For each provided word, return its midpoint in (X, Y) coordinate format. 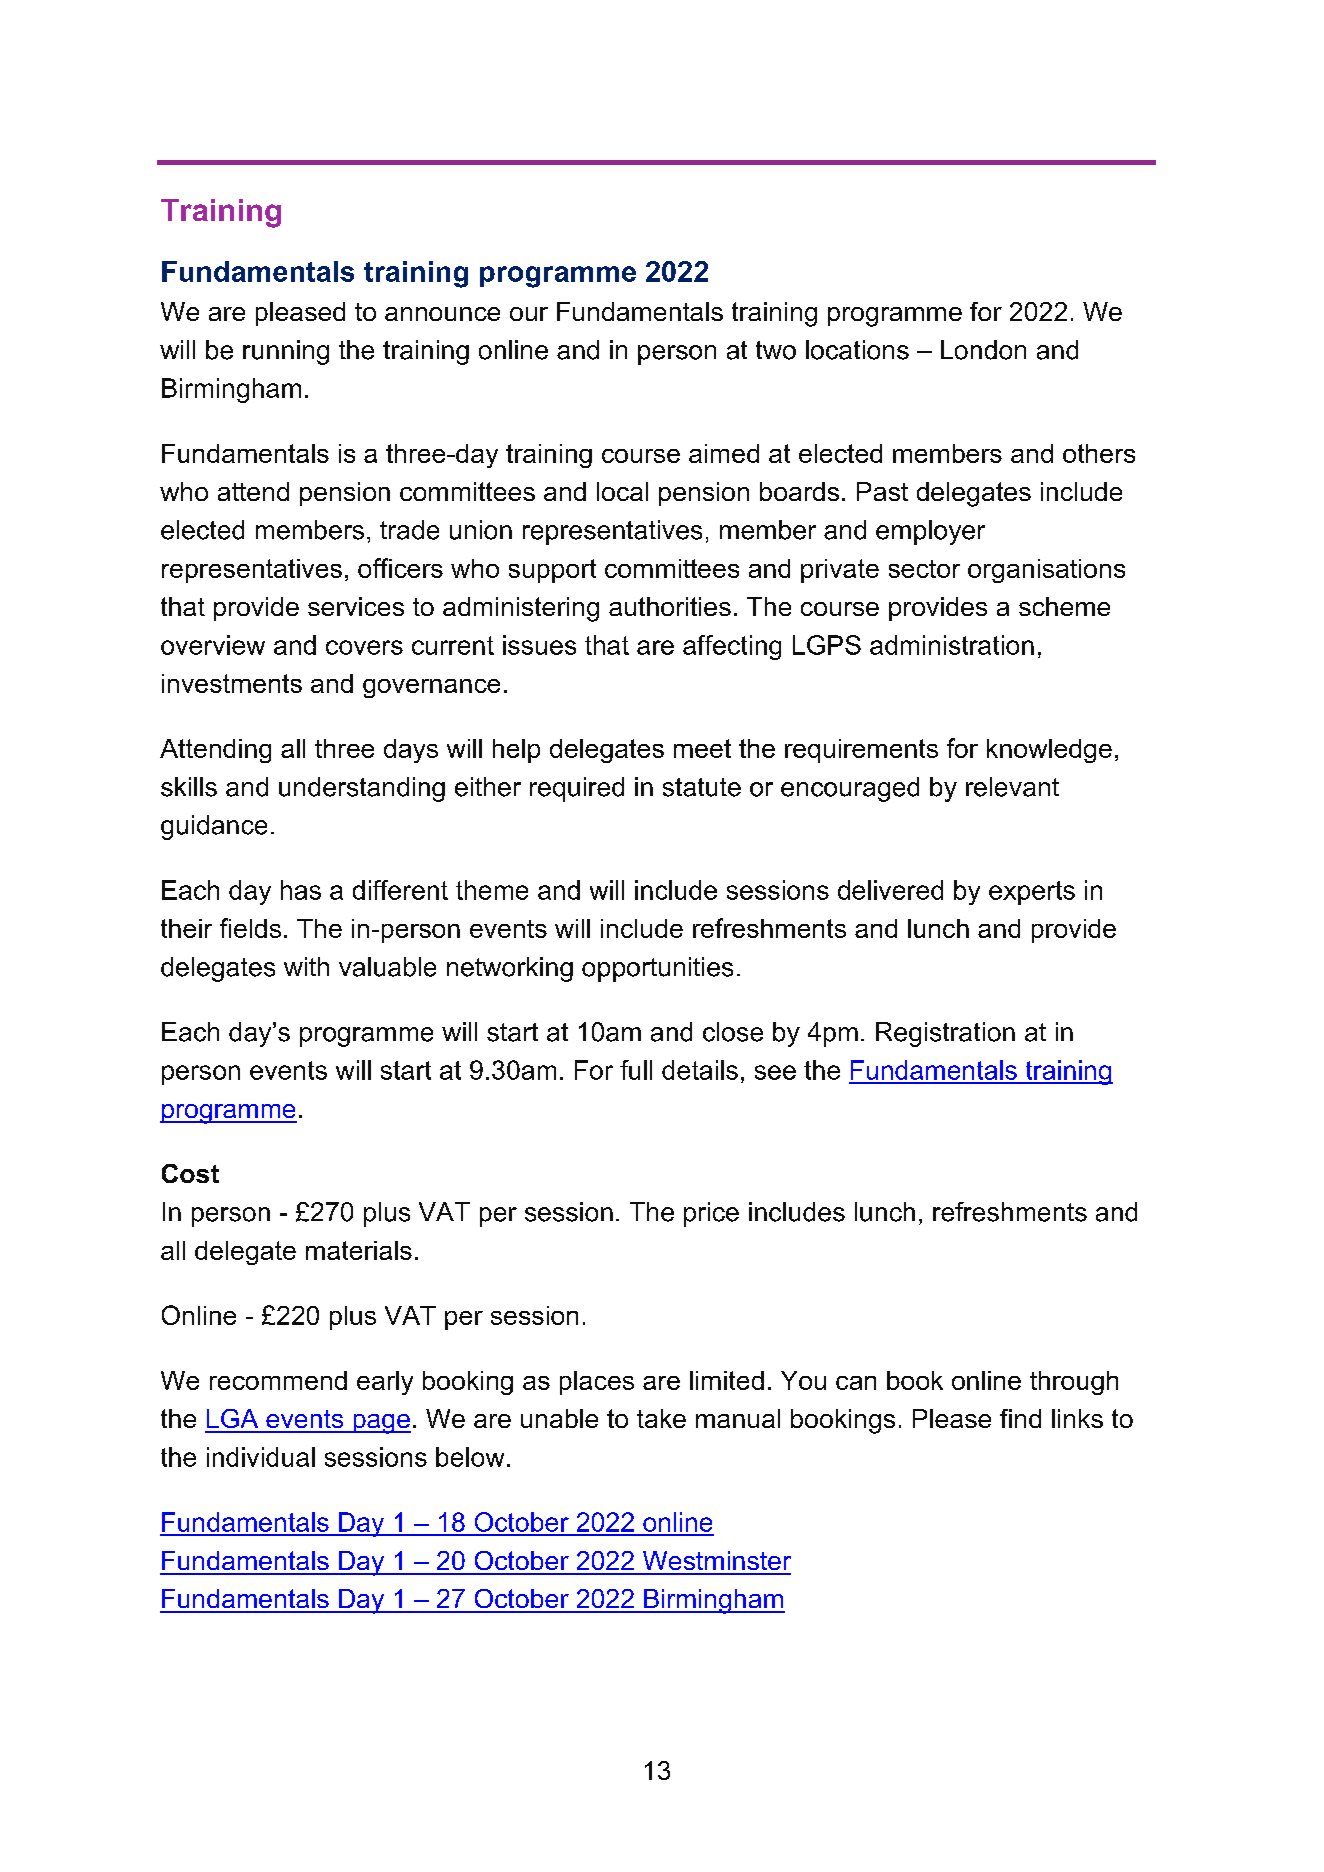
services (356, 606)
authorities (670, 606)
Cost (190, 1173)
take (661, 1418)
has (301, 890)
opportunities (657, 969)
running (286, 352)
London (983, 350)
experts (1032, 893)
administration (952, 645)
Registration (945, 1034)
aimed (724, 453)
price (711, 1214)
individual (261, 1457)
